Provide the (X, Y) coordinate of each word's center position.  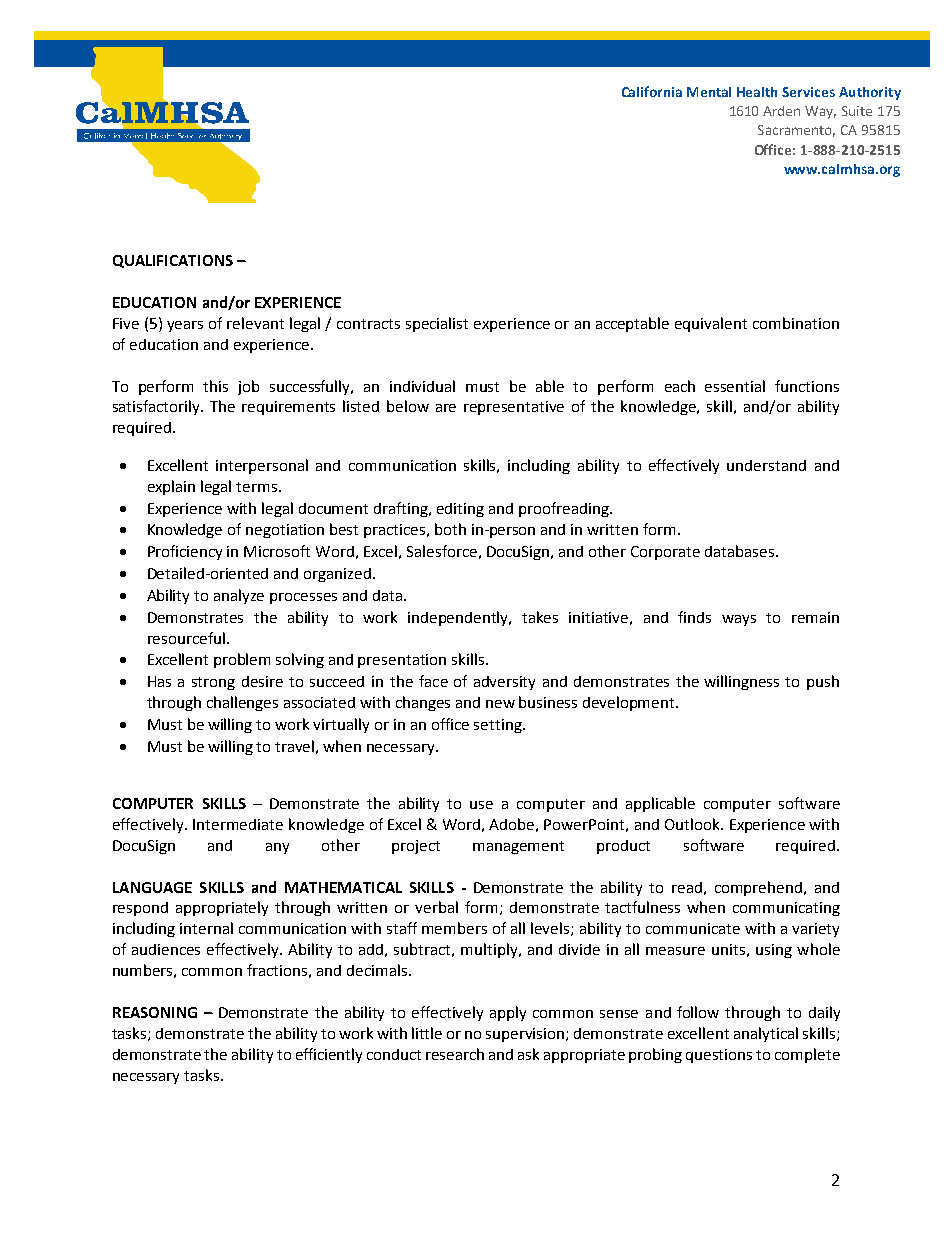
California (652, 91)
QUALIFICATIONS (173, 261)
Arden (781, 111)
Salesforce (442, 551)
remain (815, 617)
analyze (239, 596)
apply (508, 1013)
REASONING (155, 1012)
